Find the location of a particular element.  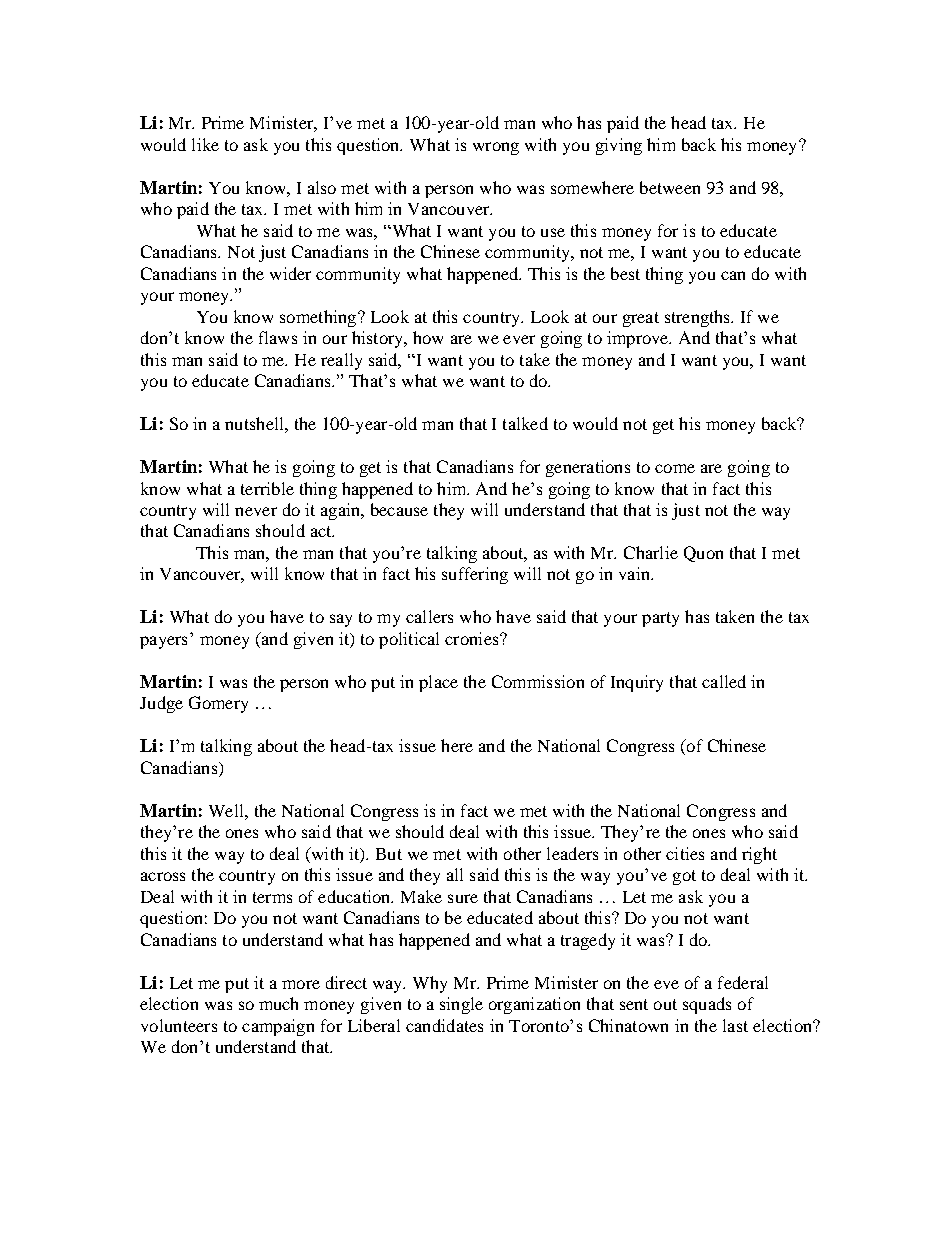

called is located at coordinates (724, 681).
